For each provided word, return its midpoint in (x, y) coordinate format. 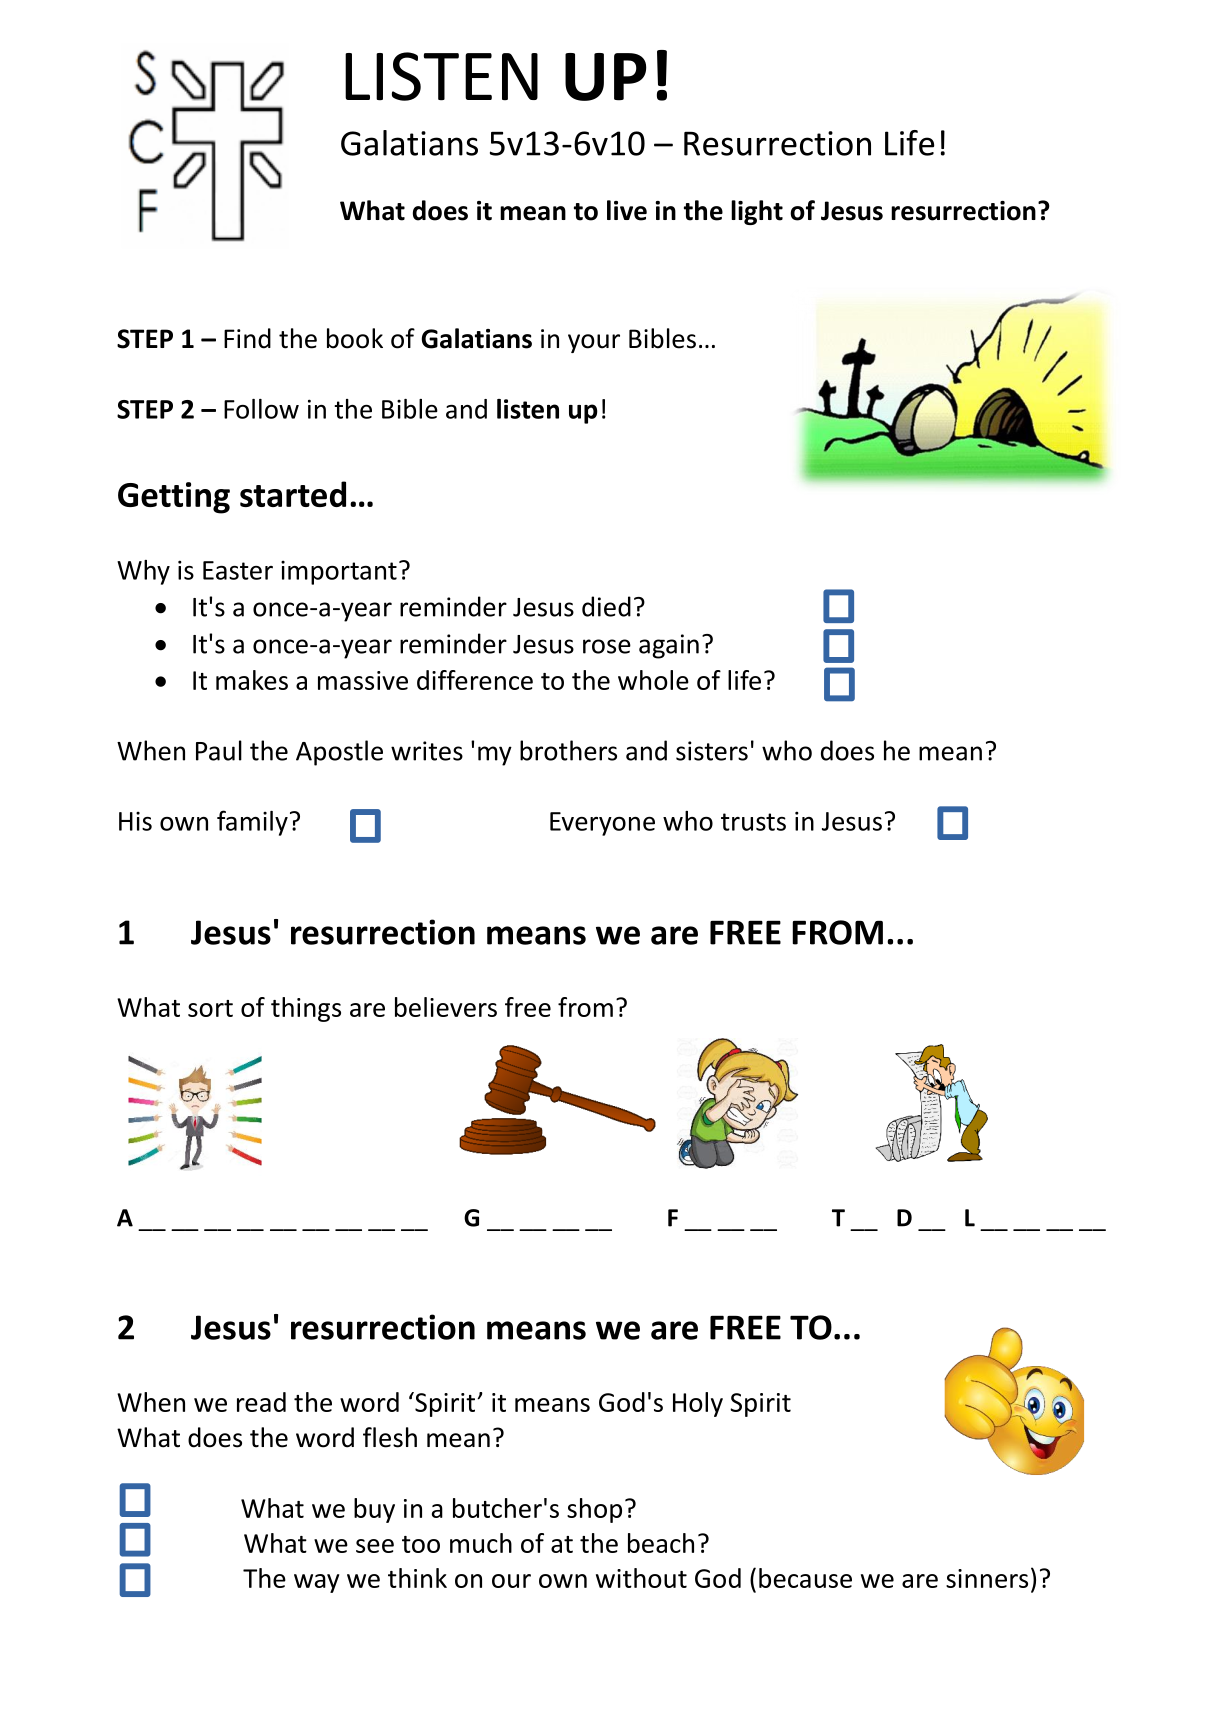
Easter (238, 570)
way (316, 1583)
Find (247, 338)
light (757, 212)
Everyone (602, 824)
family (252, 823)
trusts (753, 822)
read (261, 1402)
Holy (698, 1404)
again (669, 646)
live (627, 210)
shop (594, 1510)
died (606, 606)
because (805, 1578)
